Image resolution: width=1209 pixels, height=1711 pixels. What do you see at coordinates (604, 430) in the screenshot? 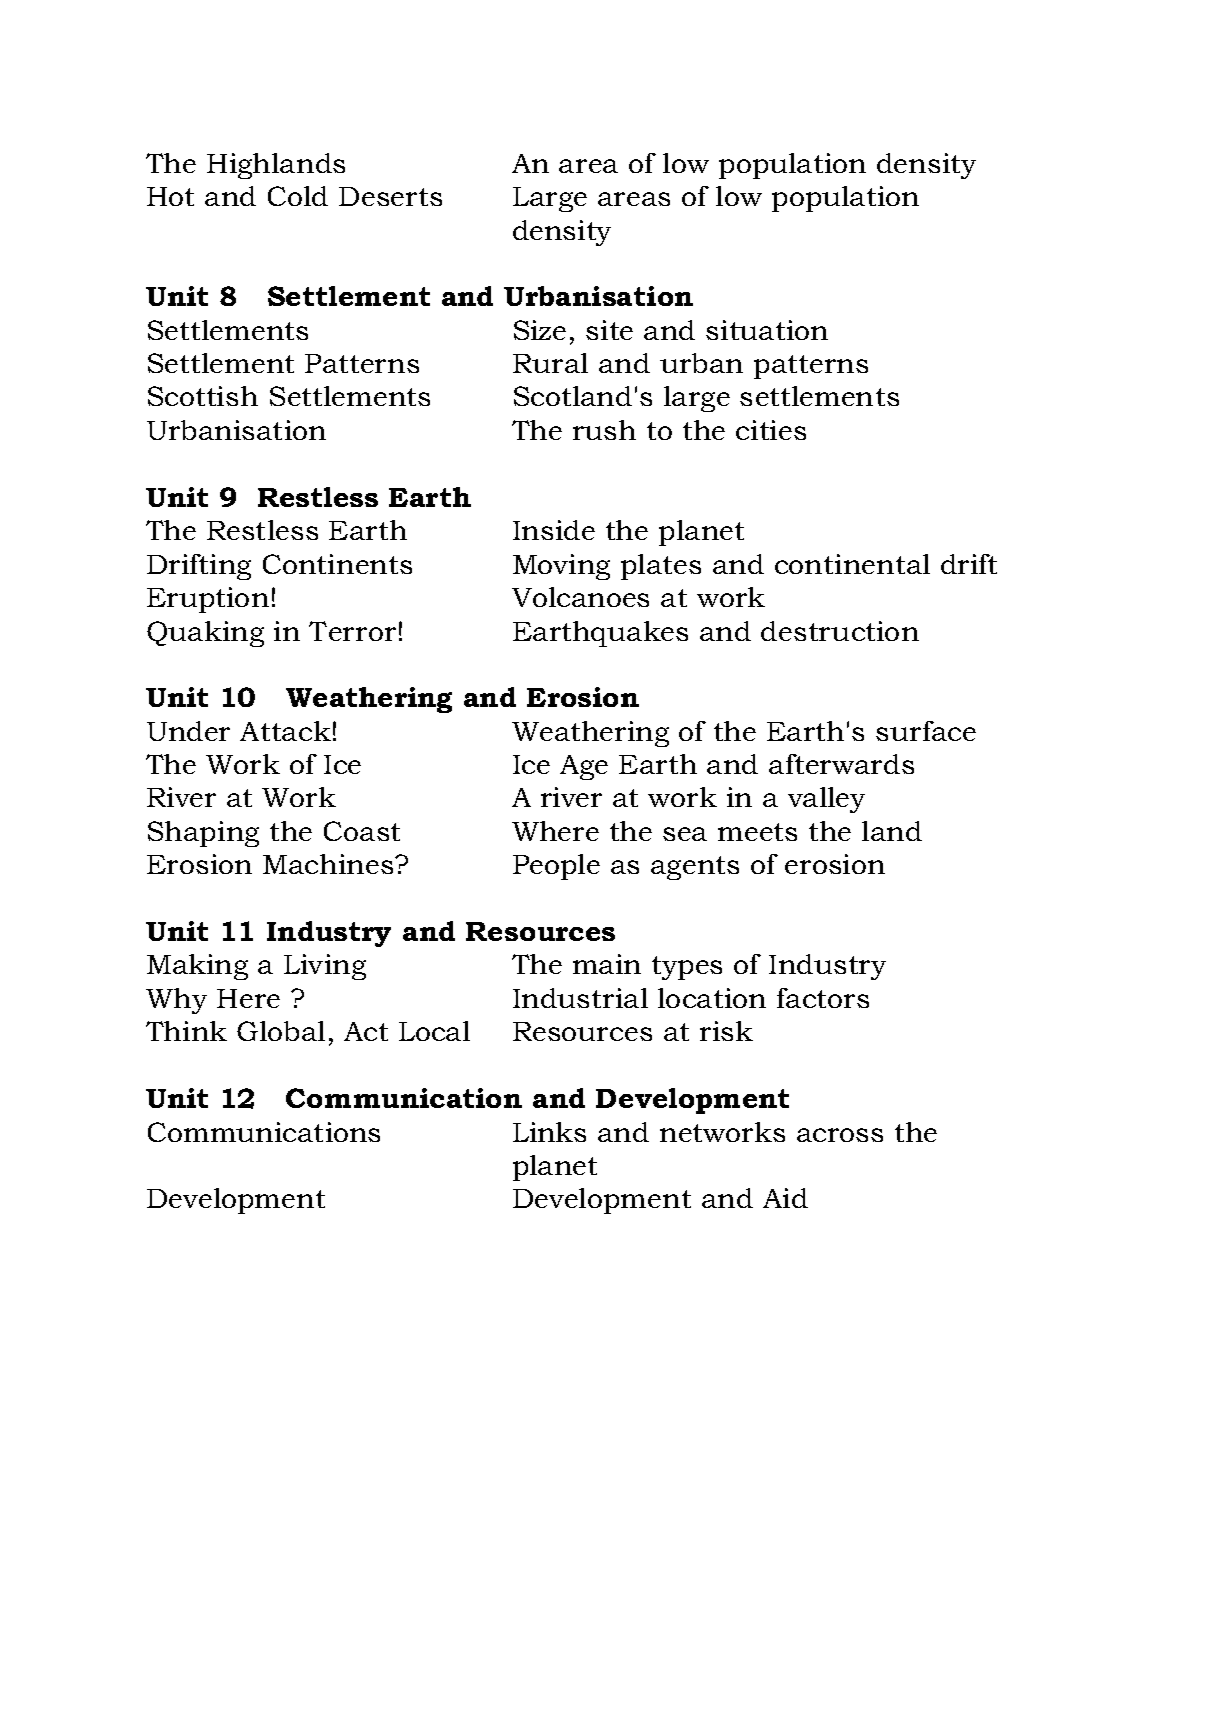
I see `rush` at bounding box center [604, 430].
